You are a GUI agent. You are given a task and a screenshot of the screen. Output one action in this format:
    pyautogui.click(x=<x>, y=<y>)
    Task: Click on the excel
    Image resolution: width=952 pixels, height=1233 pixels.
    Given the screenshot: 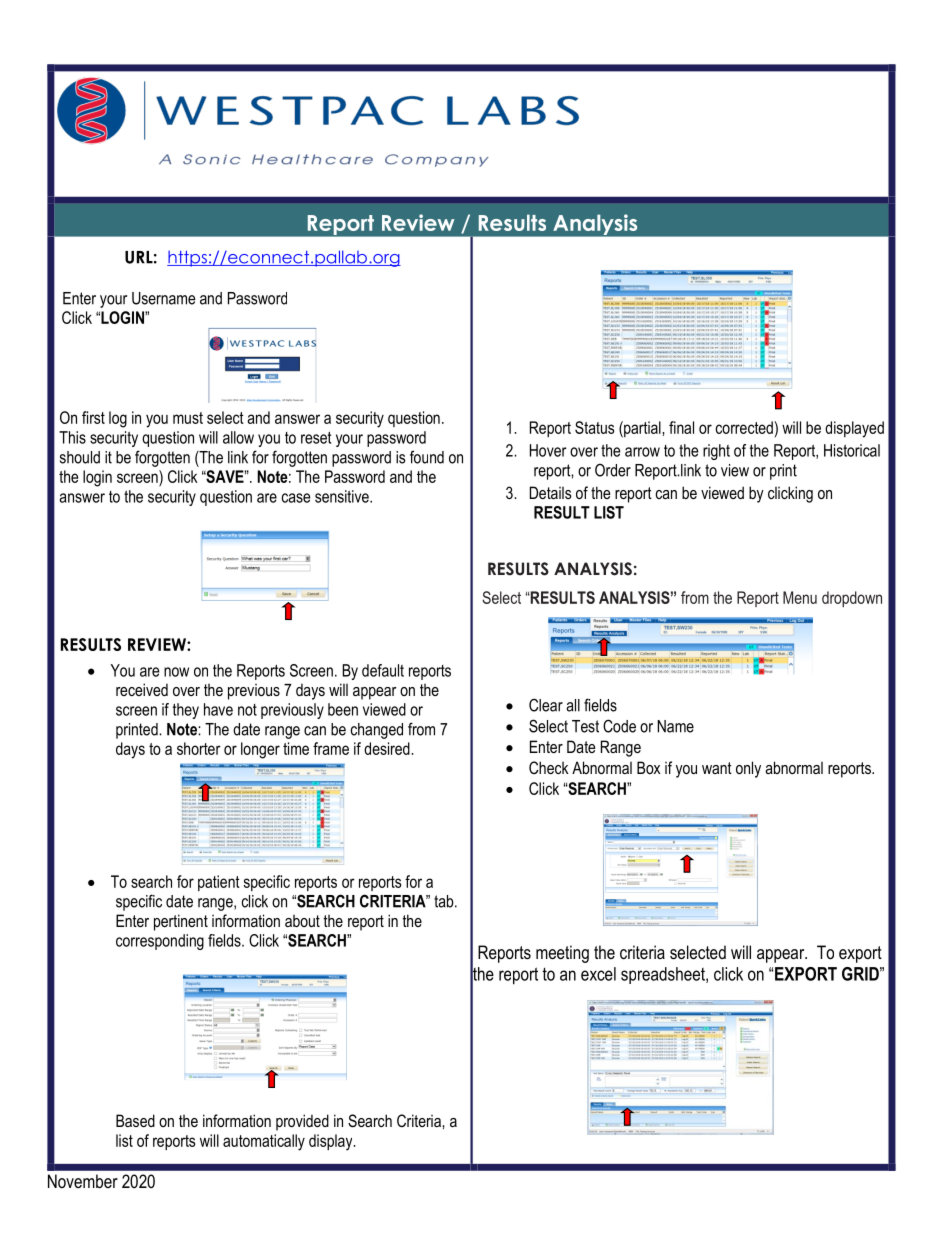 What is the action you would take?
    pyautogui.click(x=598, y=974)
